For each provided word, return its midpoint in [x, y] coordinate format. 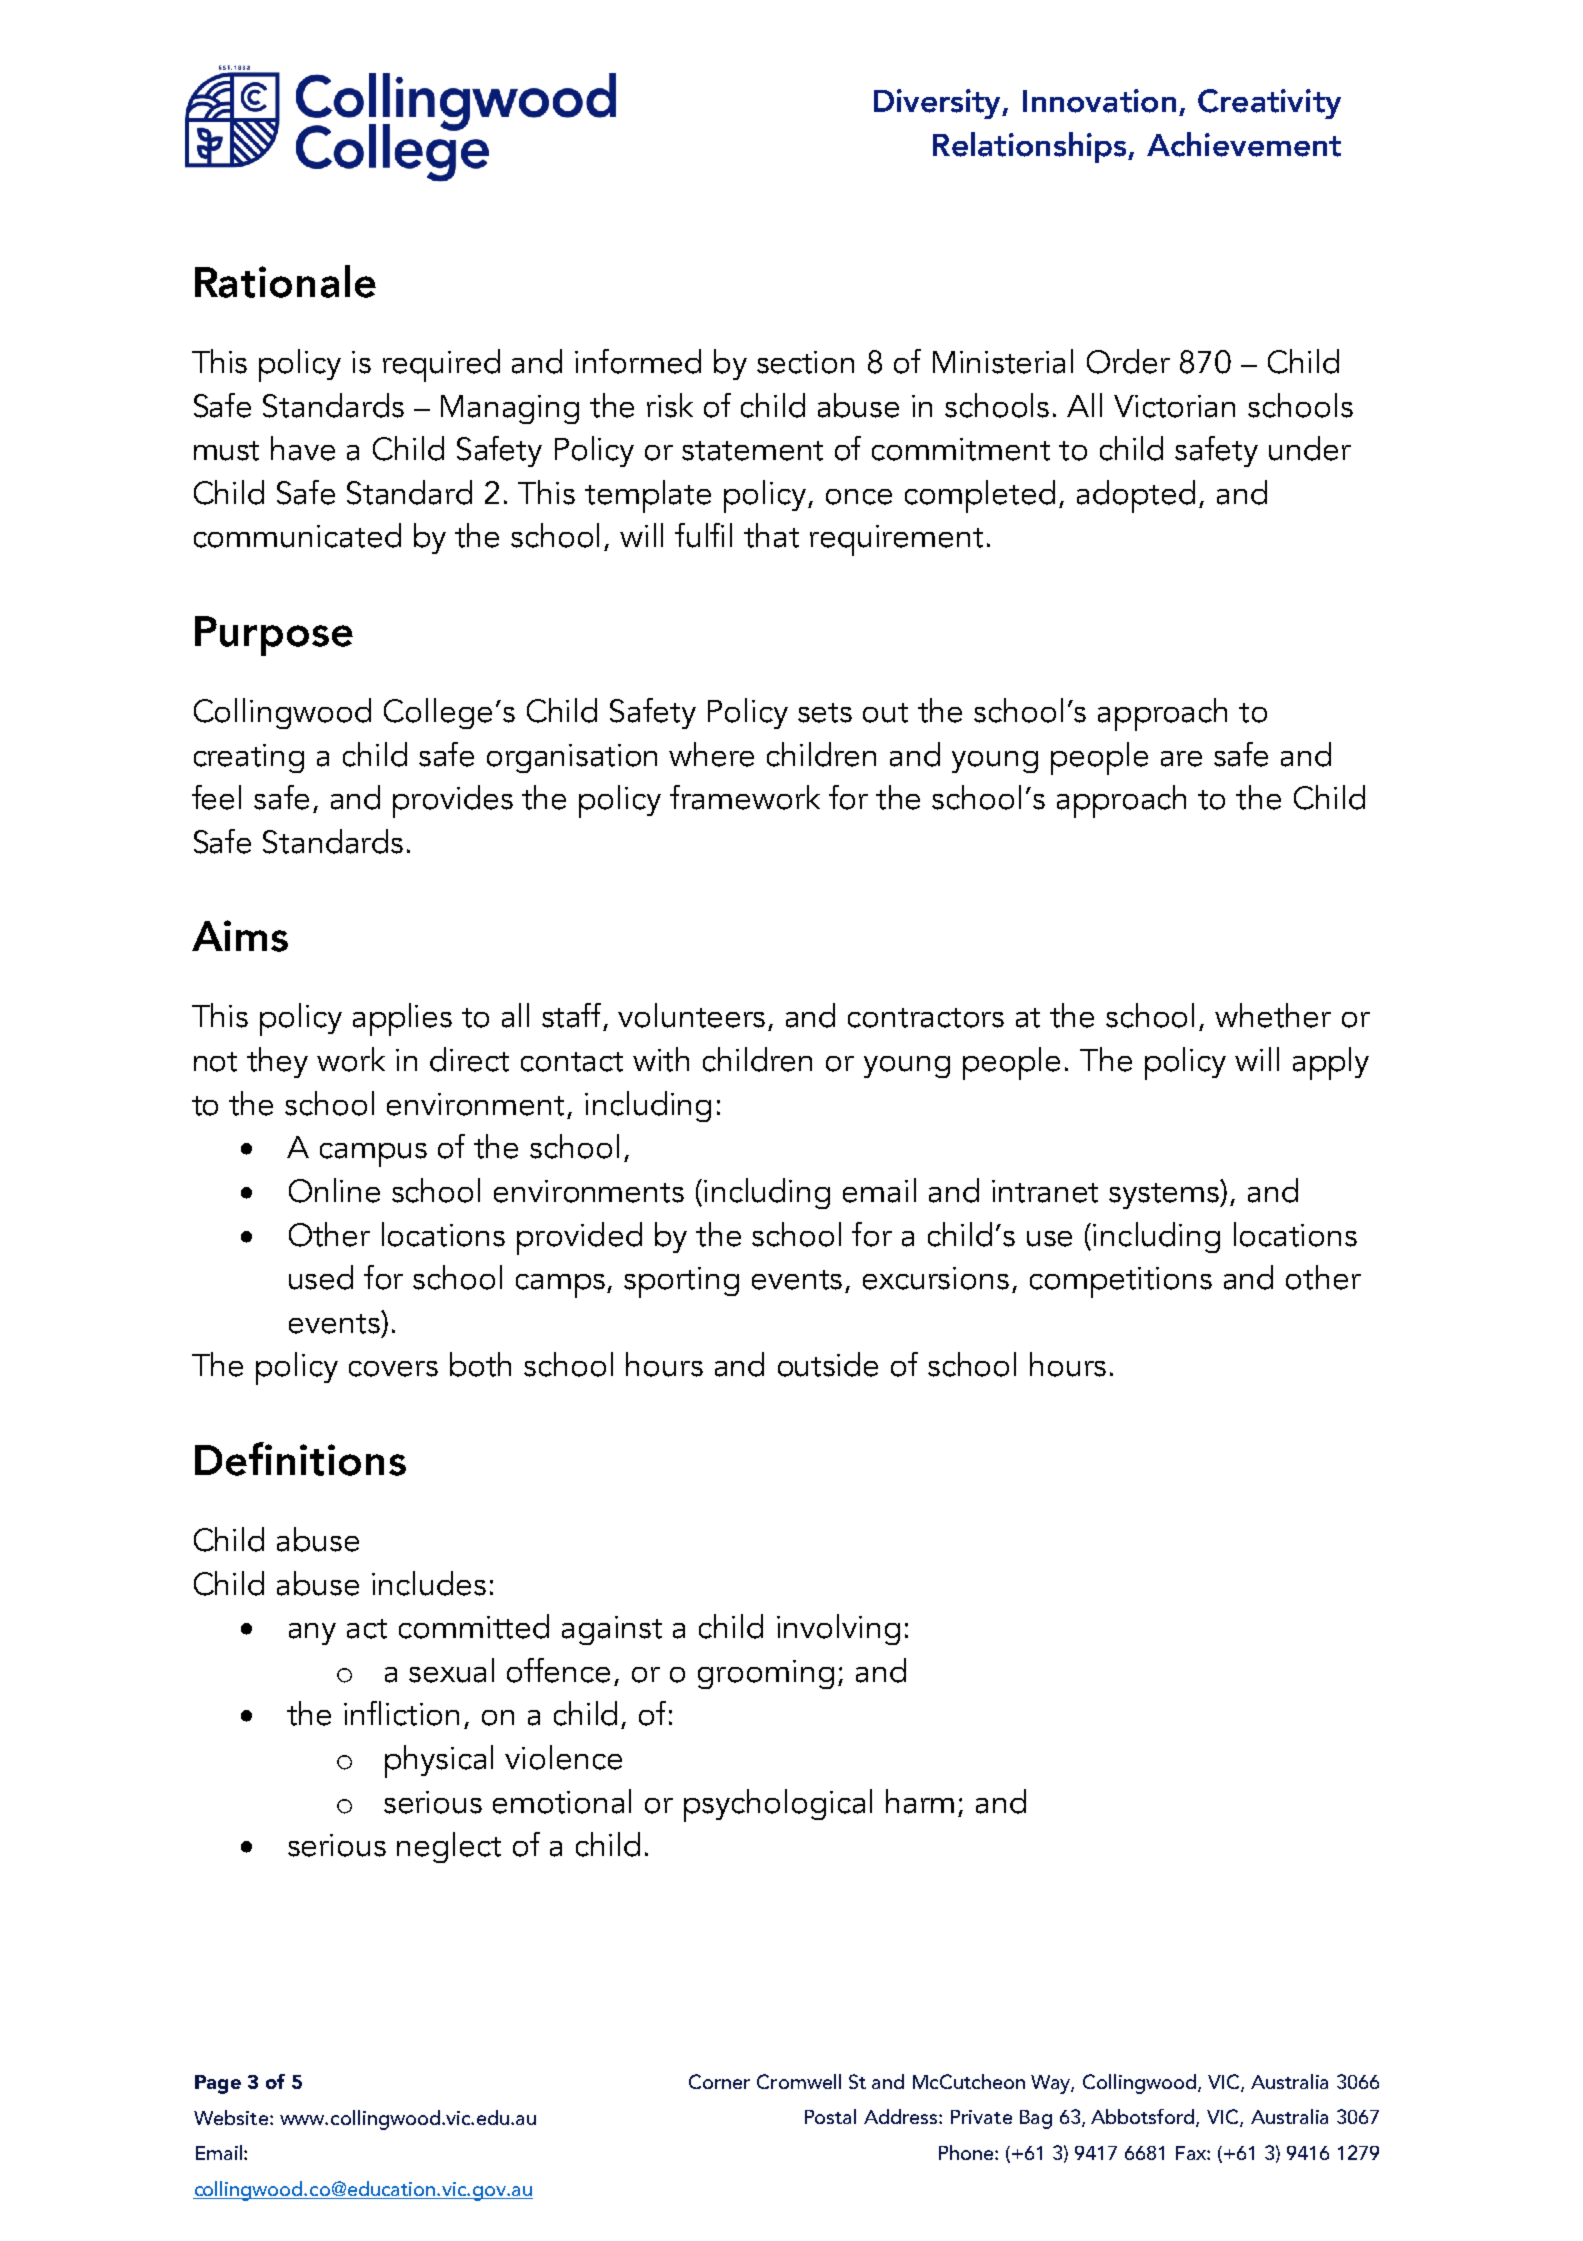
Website [232, 2117]
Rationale [285, 281]
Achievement [1244, 144]
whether [1273, 1015]
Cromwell [799, 2081]
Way [1052, 2084]
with [661, 1059]
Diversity [939, 104]
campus [373, 1155]
